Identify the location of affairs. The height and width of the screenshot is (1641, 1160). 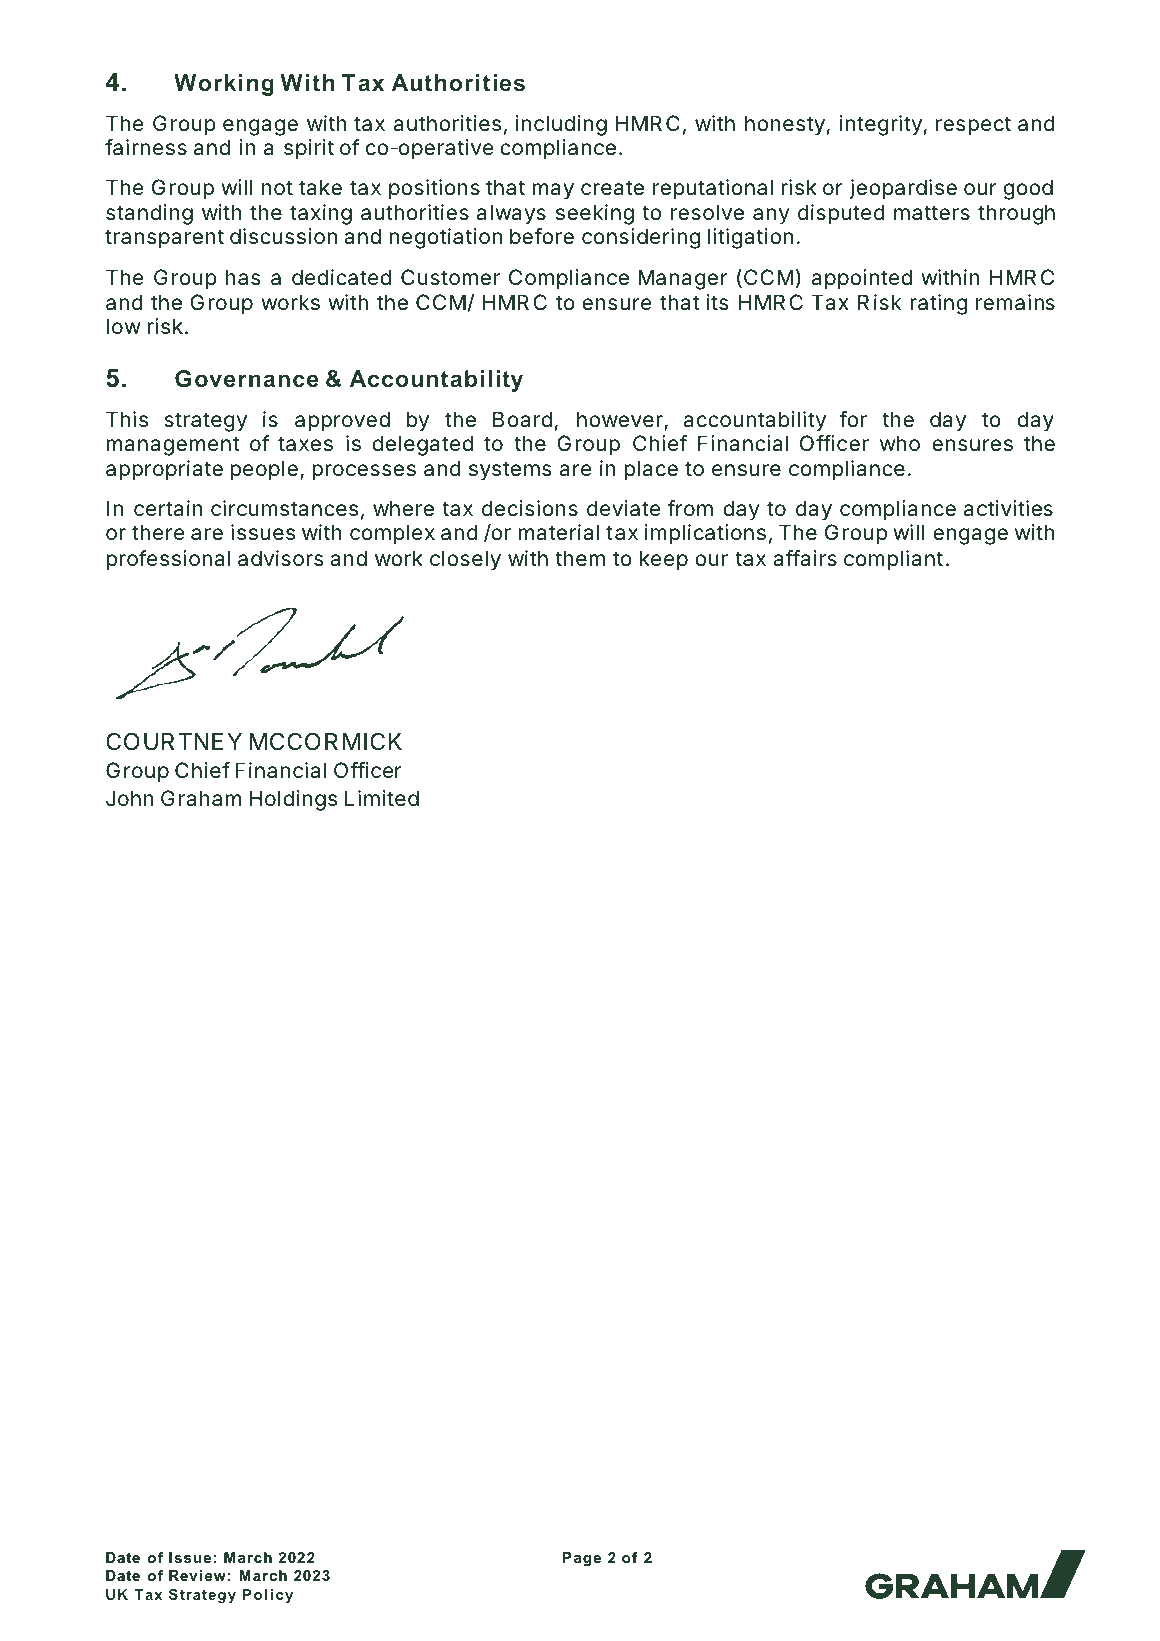
(805, 558).
